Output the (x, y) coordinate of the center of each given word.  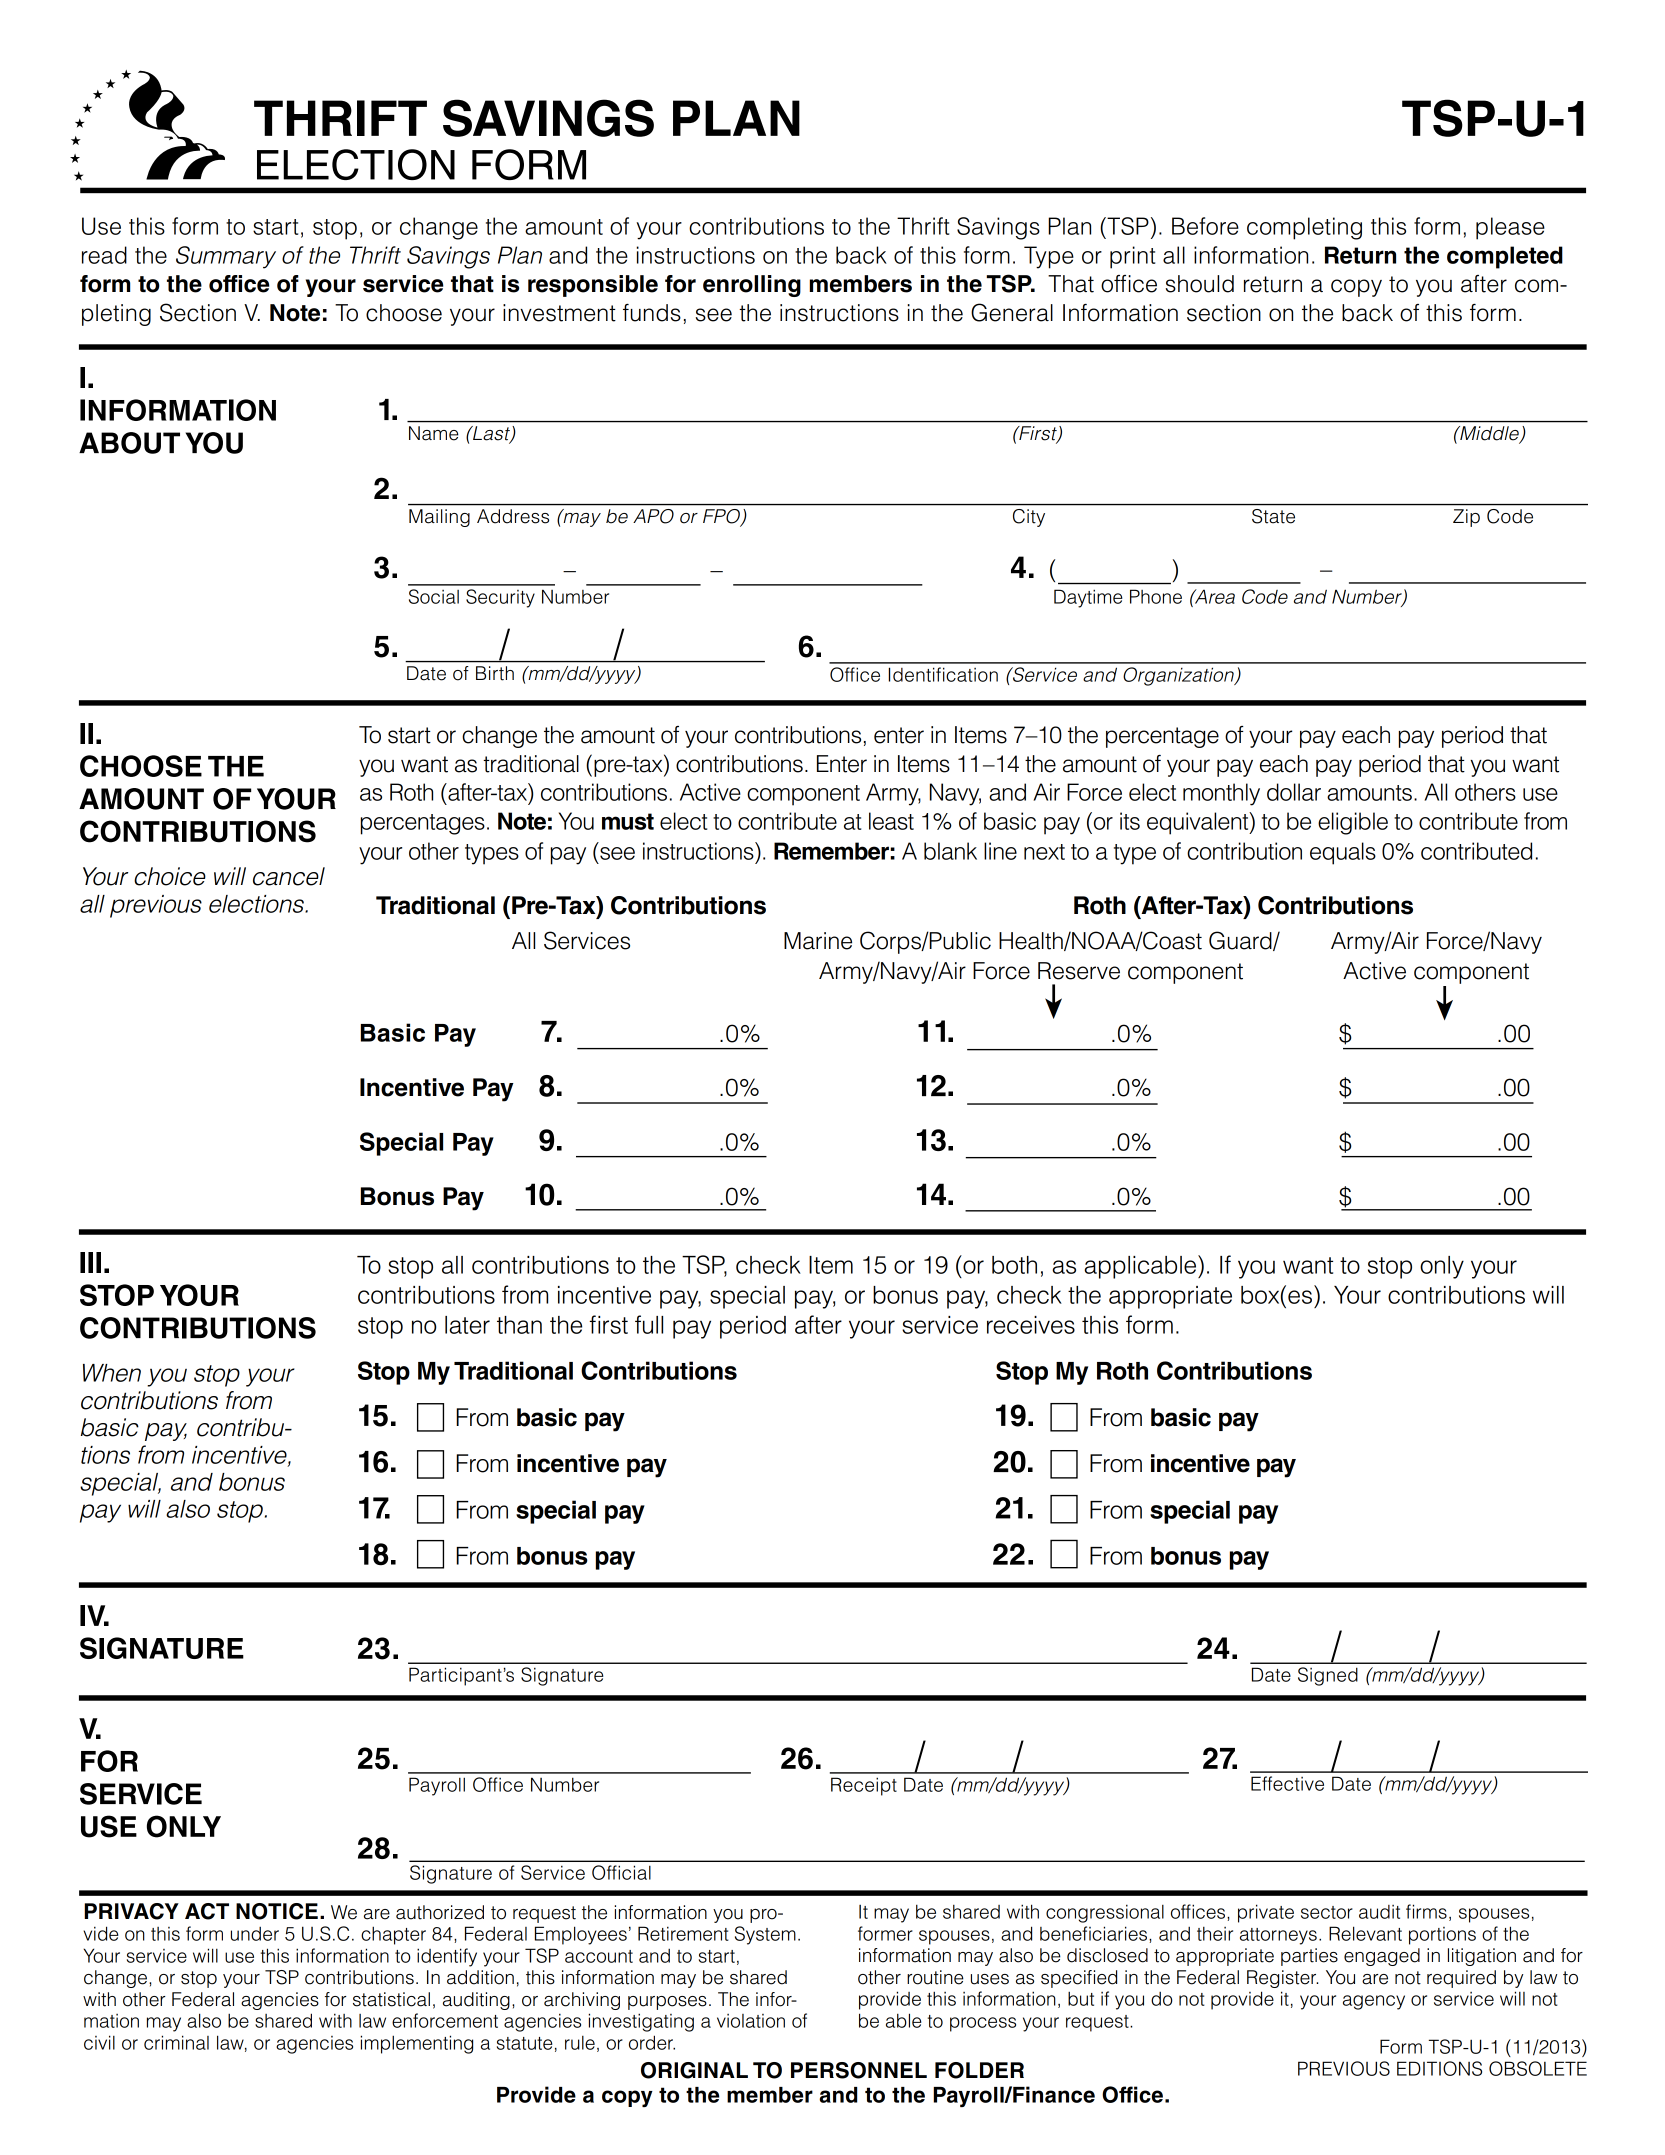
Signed (1328, 1676)
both (1014, 1265)
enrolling (752, 286)
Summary (226, 257)
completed (1505, 257)
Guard (1241, 941)
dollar (1294, 792)
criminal (176, 2042)
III (90, 1262)
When (112, 1373)
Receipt (864, 1786)
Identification (943, 674)
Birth (495, 673)
